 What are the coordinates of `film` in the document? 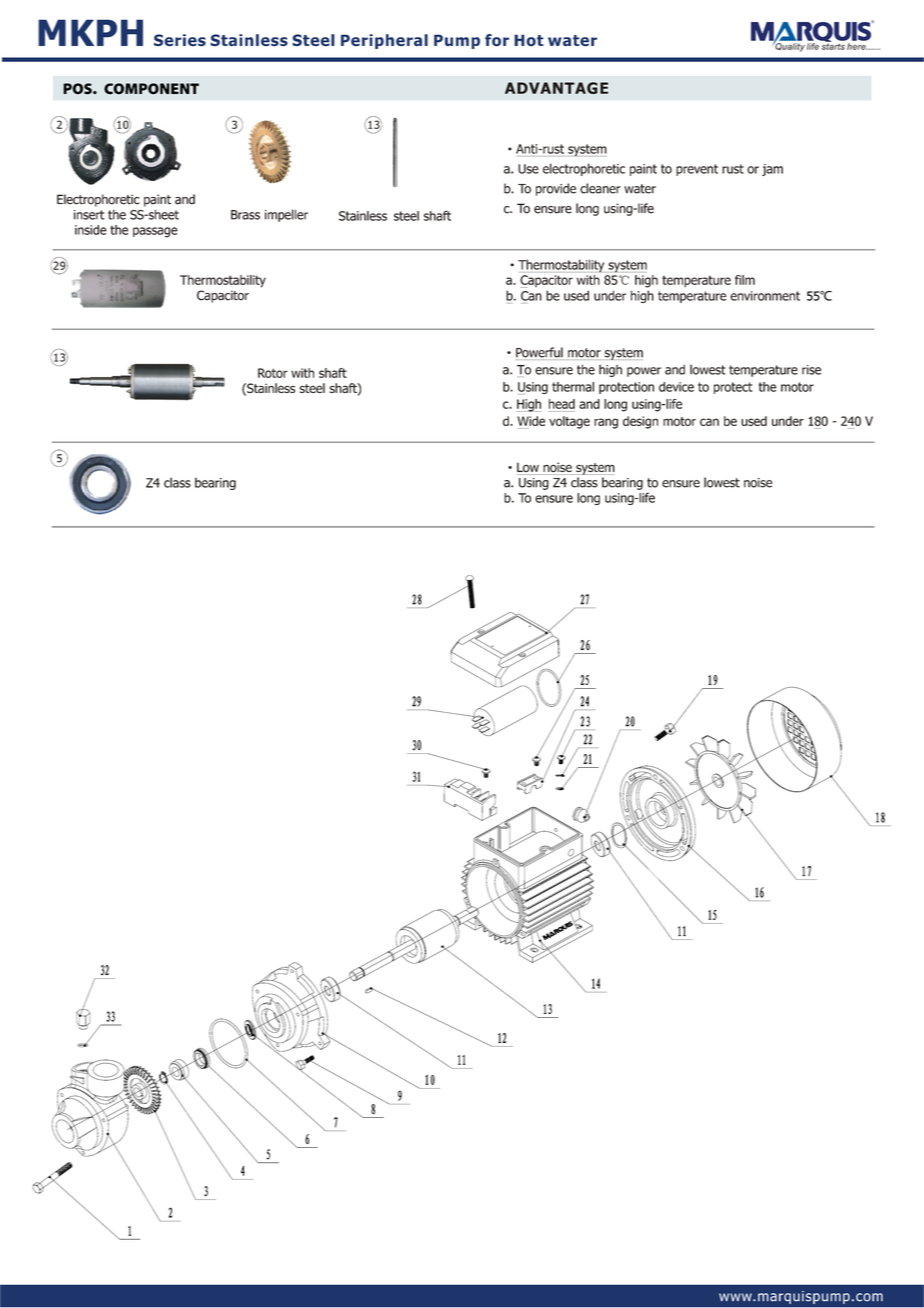 It's located at (745, 280).
